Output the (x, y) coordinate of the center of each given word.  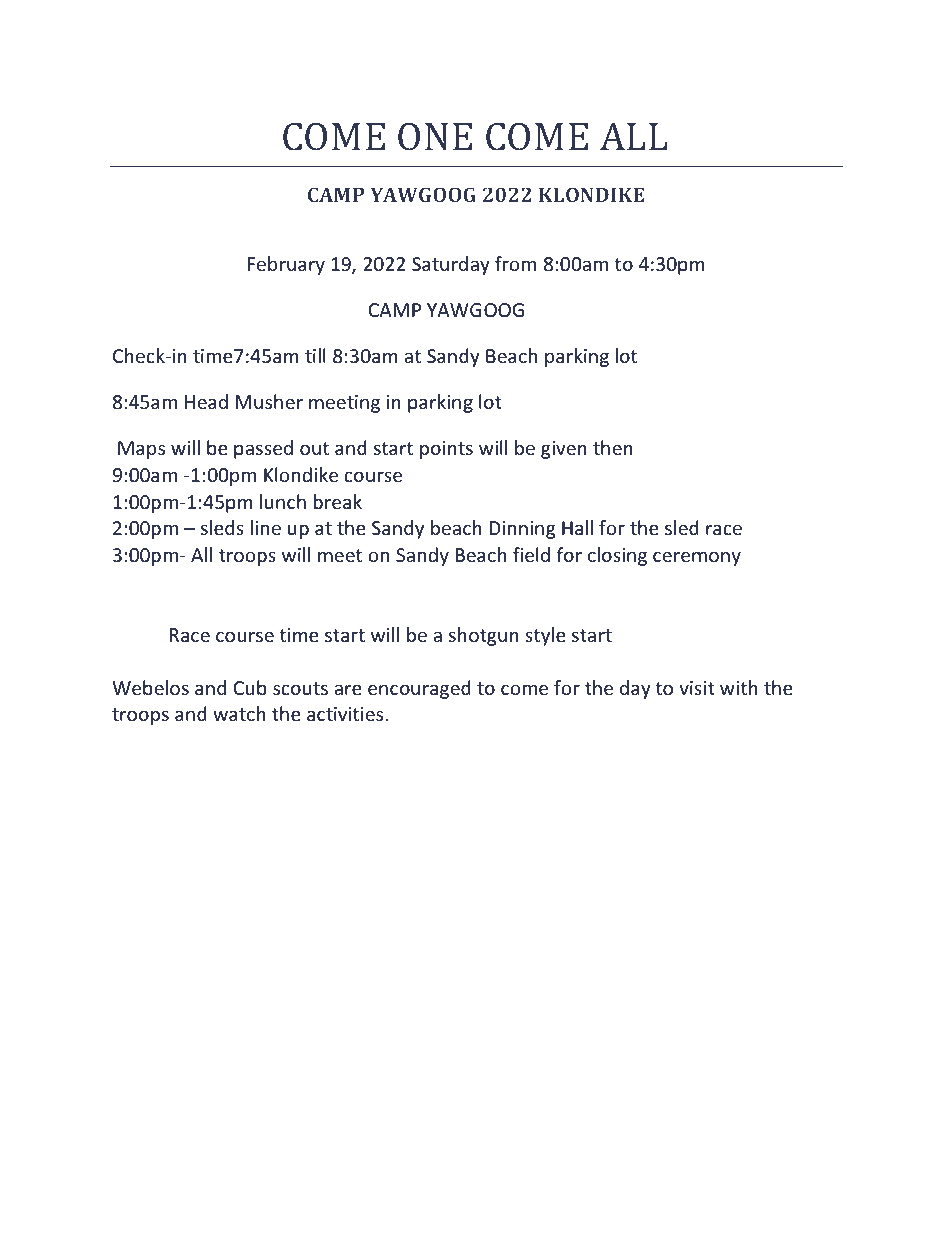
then (613, 447)
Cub (250, 687)
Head (206, 401)
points (446, 450)
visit (697, 688)
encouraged (419, 689)
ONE (435, 137)
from (515, 263)
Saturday (451, 265)
